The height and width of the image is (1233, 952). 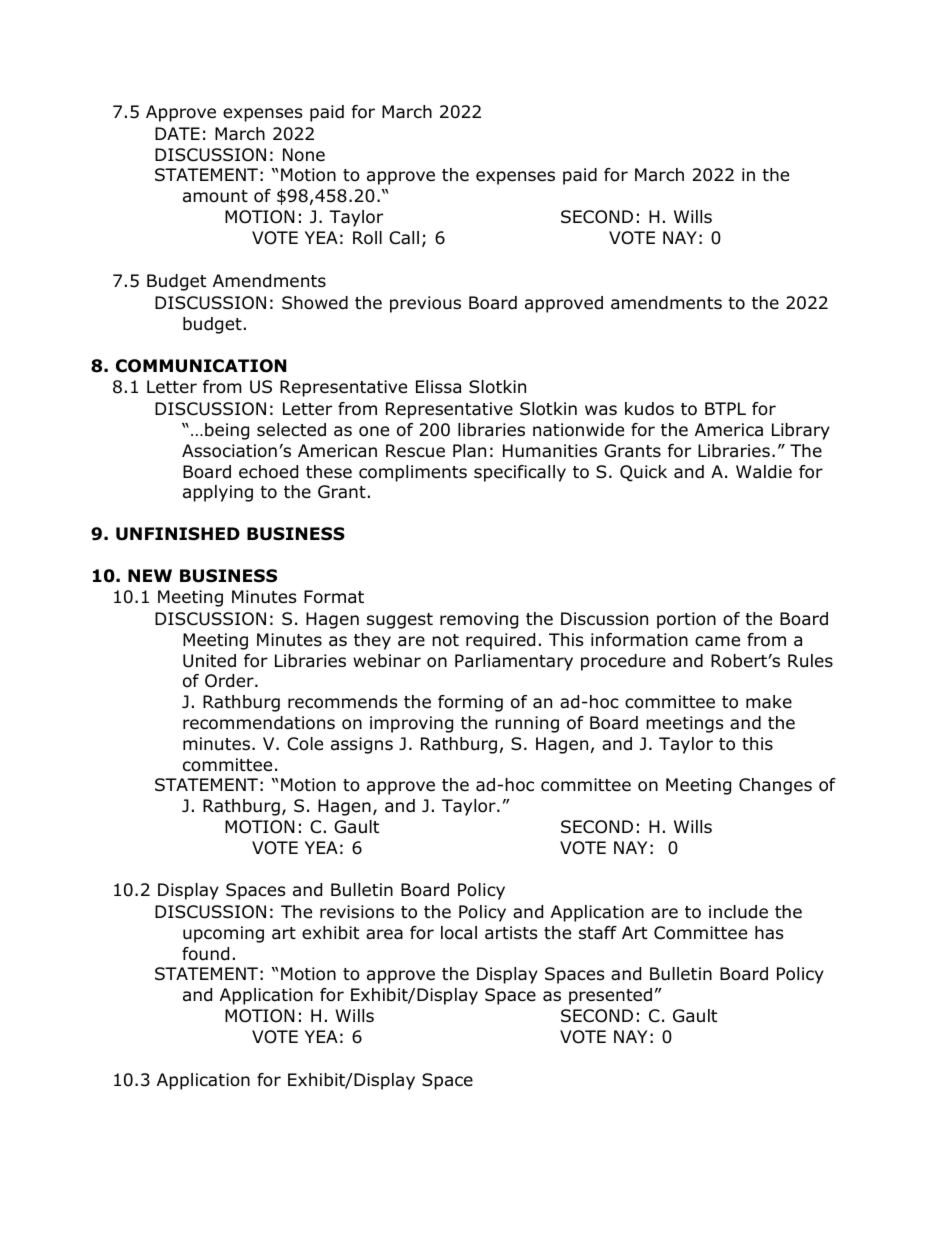 What do you see at coordinates (459, 933) in the image?
I see `local` at bounding box center [459, 933].
